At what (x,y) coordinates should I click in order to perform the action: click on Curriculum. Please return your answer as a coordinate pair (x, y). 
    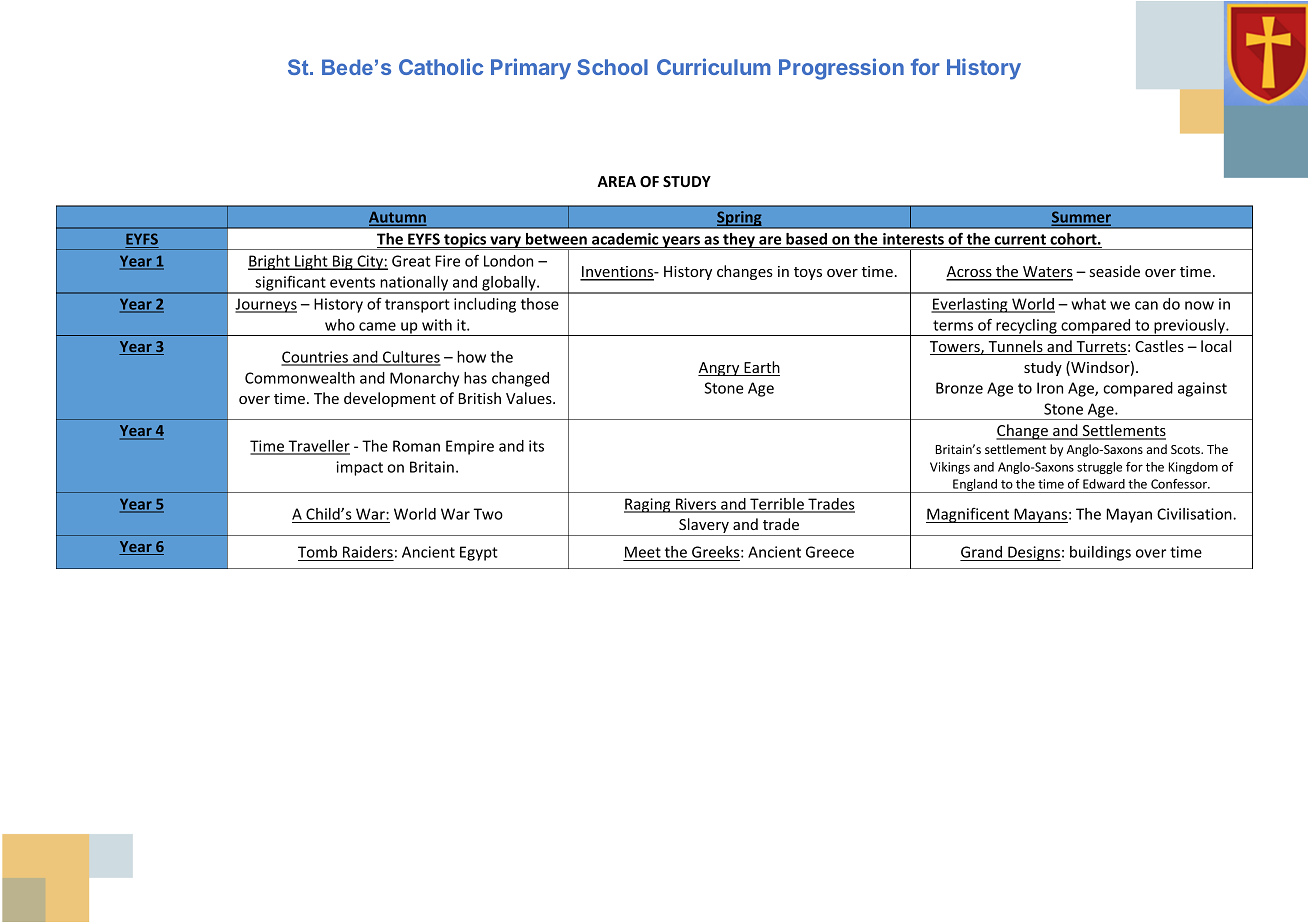
    Looking at the image, I should click on (714, 66).
